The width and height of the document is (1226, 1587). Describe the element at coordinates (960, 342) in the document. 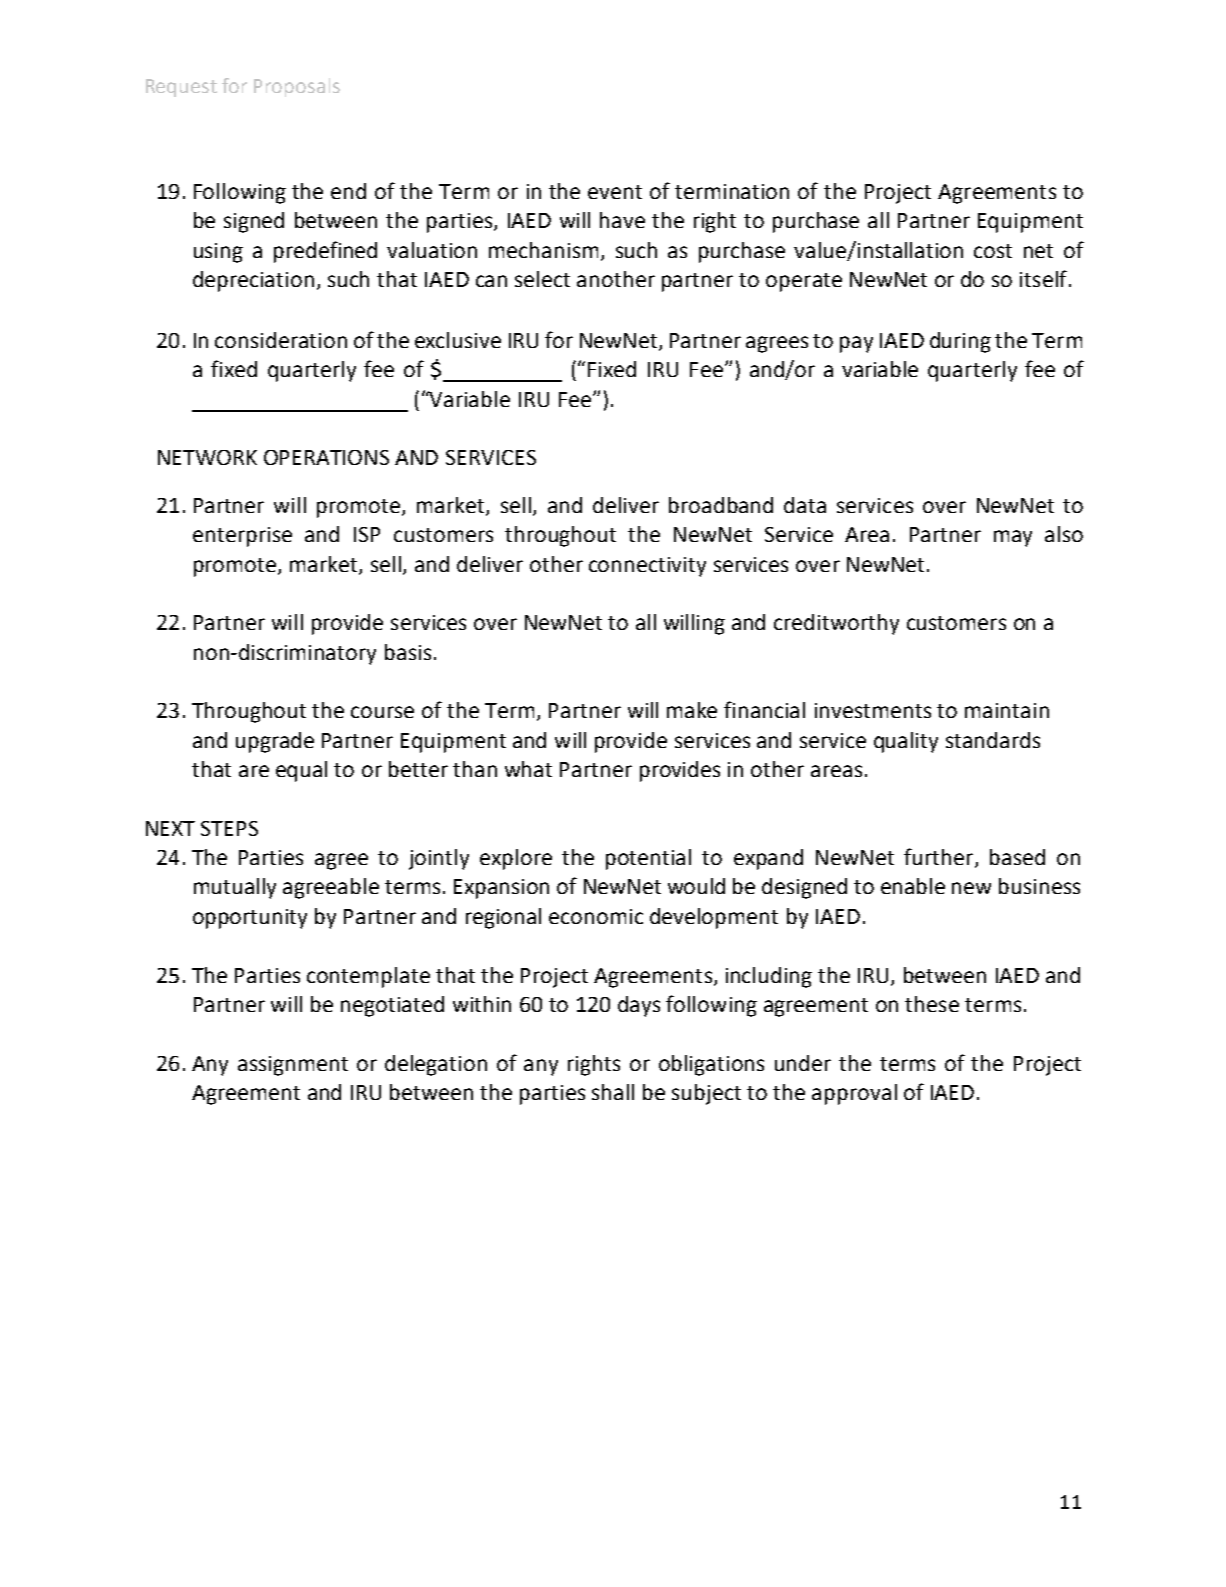

I see `during` at that location.
